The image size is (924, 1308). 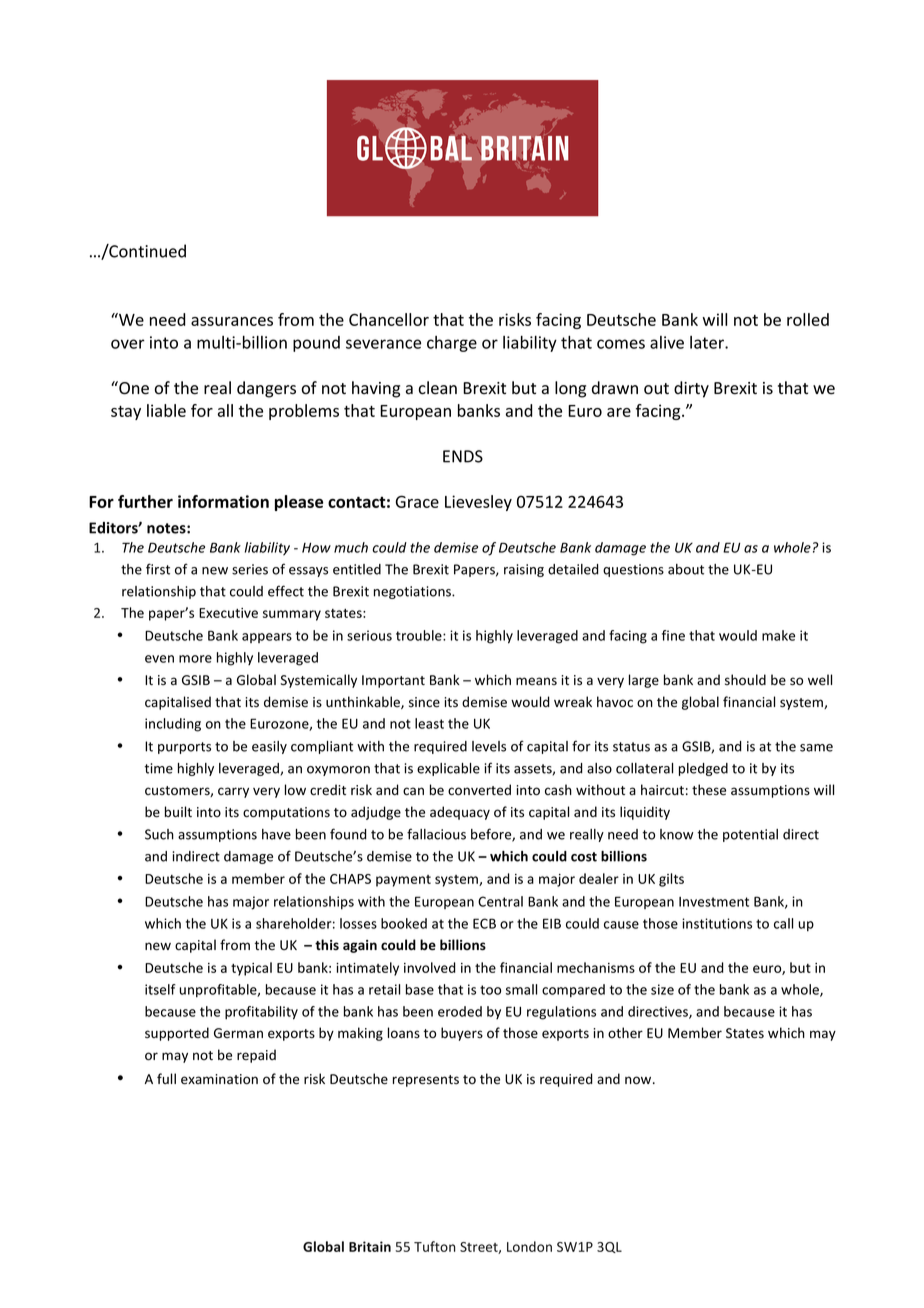 What do you see at coordinates (667, 342) in the screenshot?
I see `alive` at bounding box center [667, 342].
